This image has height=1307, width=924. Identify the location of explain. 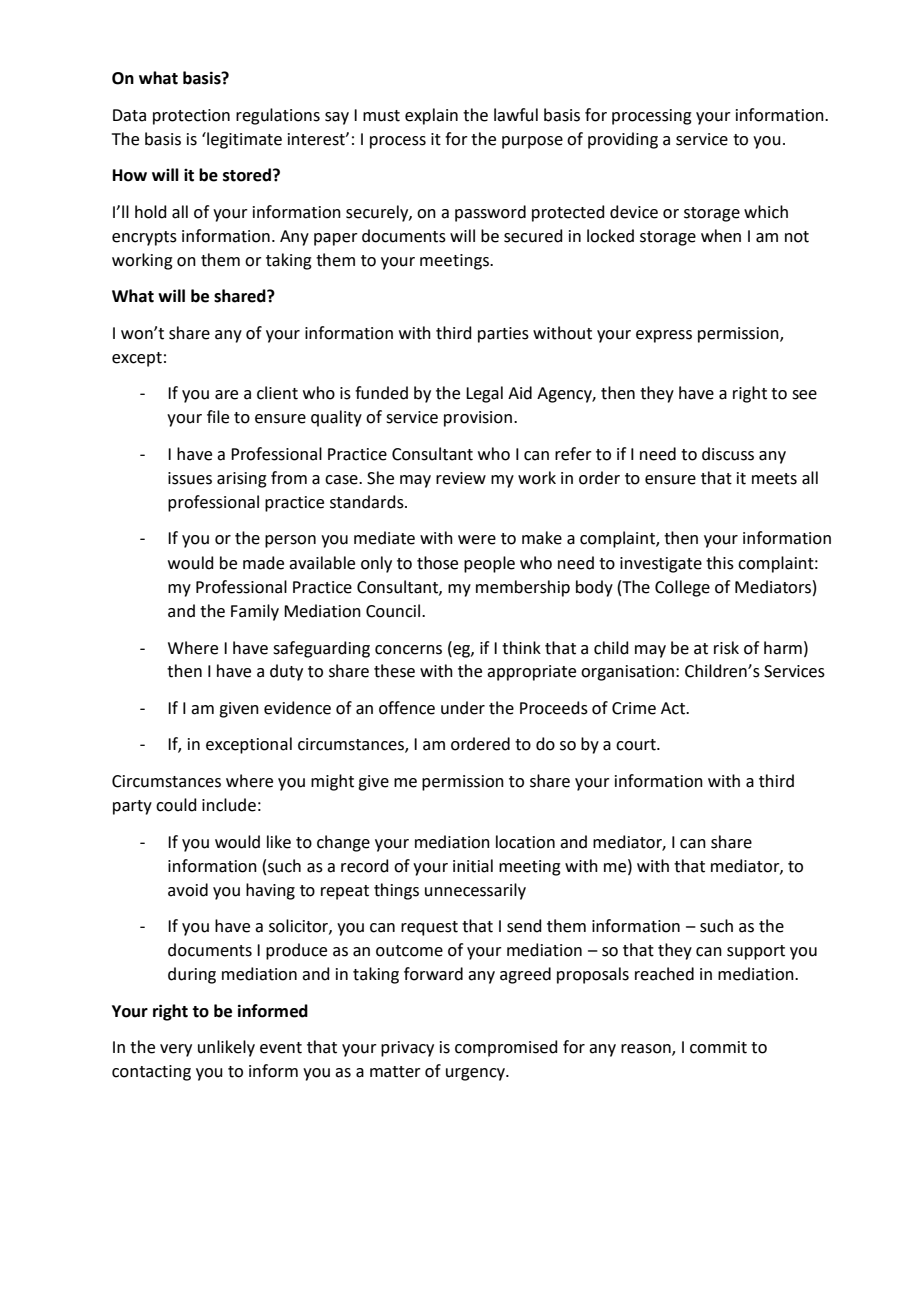
(431, 116).
